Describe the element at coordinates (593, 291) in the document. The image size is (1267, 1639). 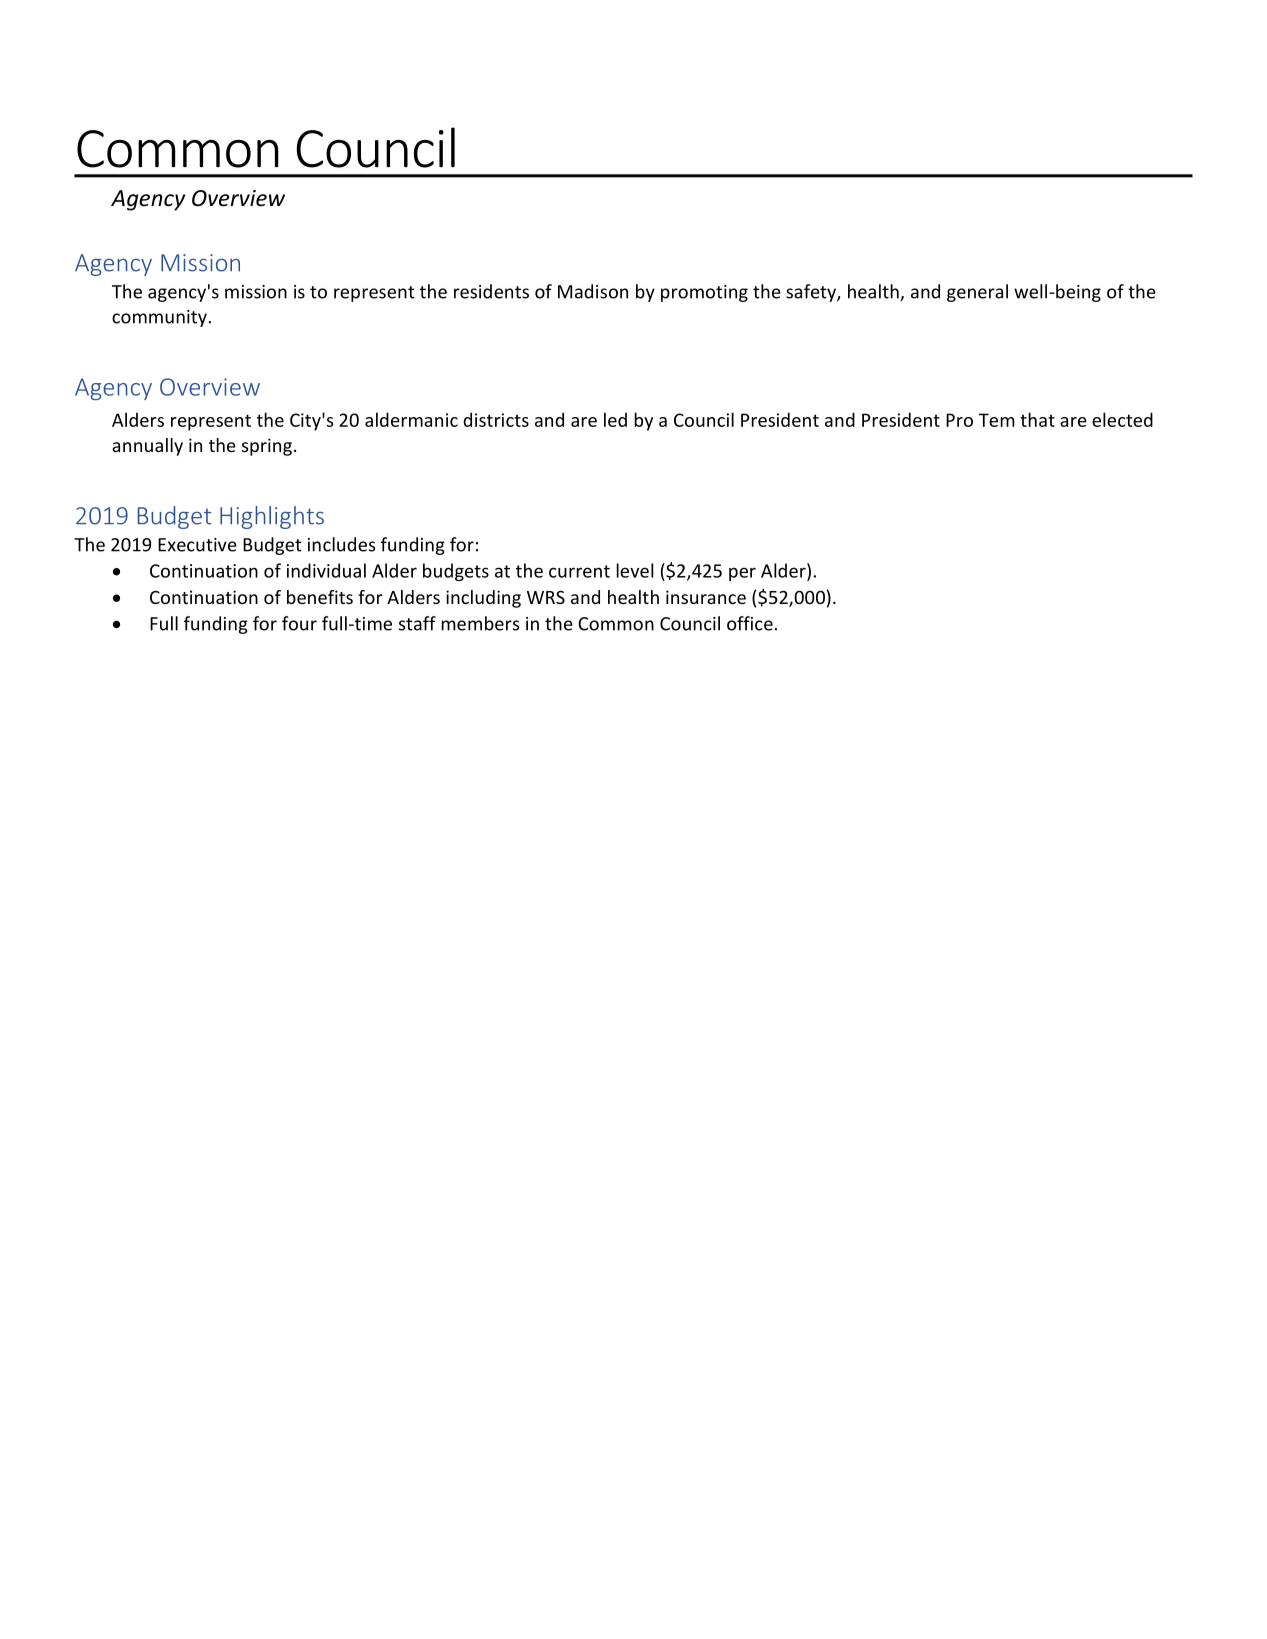
I see `Madison` at that location.
